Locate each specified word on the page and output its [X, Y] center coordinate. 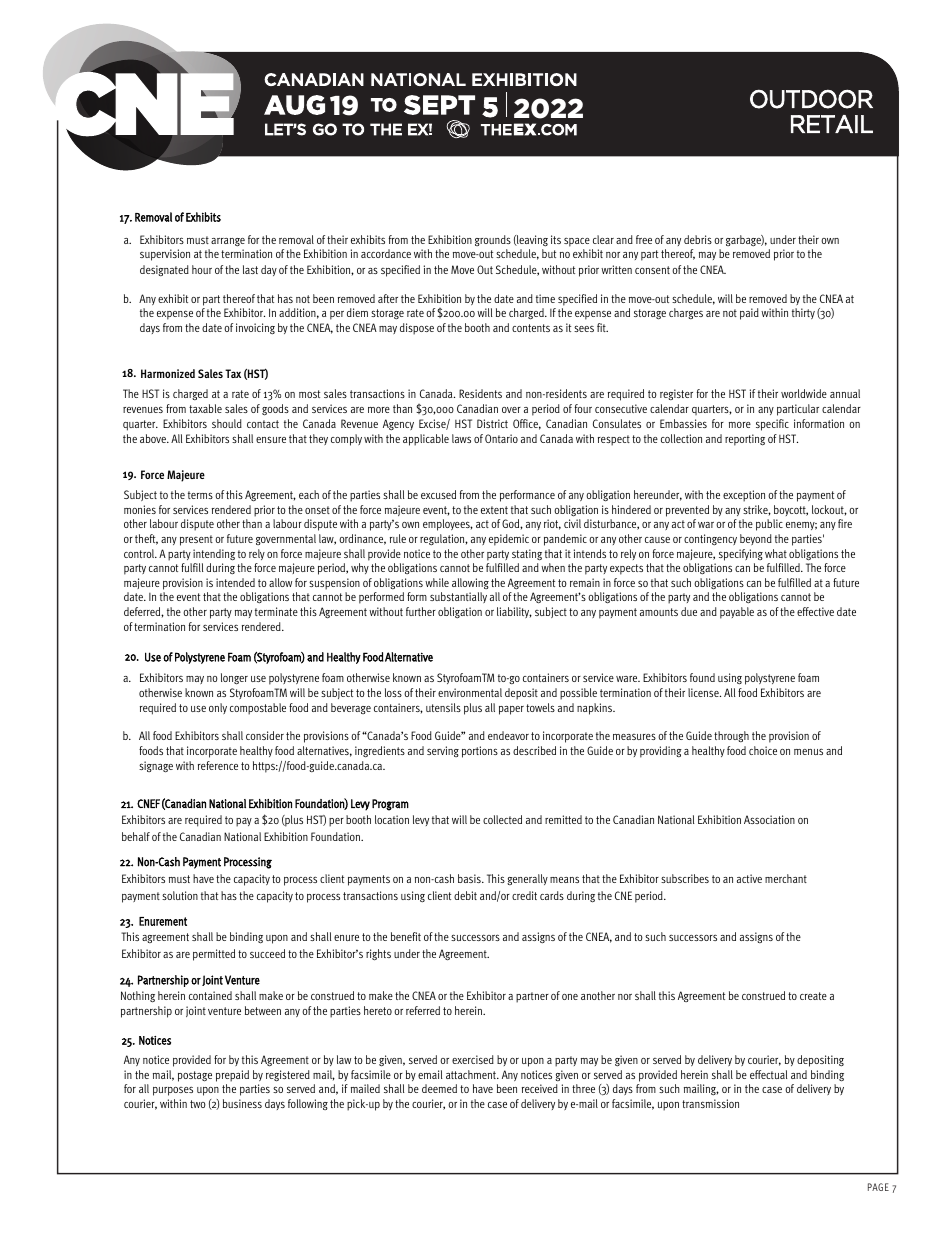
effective [815, 611]
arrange [228, 244]
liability [514, 612]
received [540, 1088]
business [242, 1103]
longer [234, 679]
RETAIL [832, 124]
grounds [493, 242]
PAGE [878, 1187]
